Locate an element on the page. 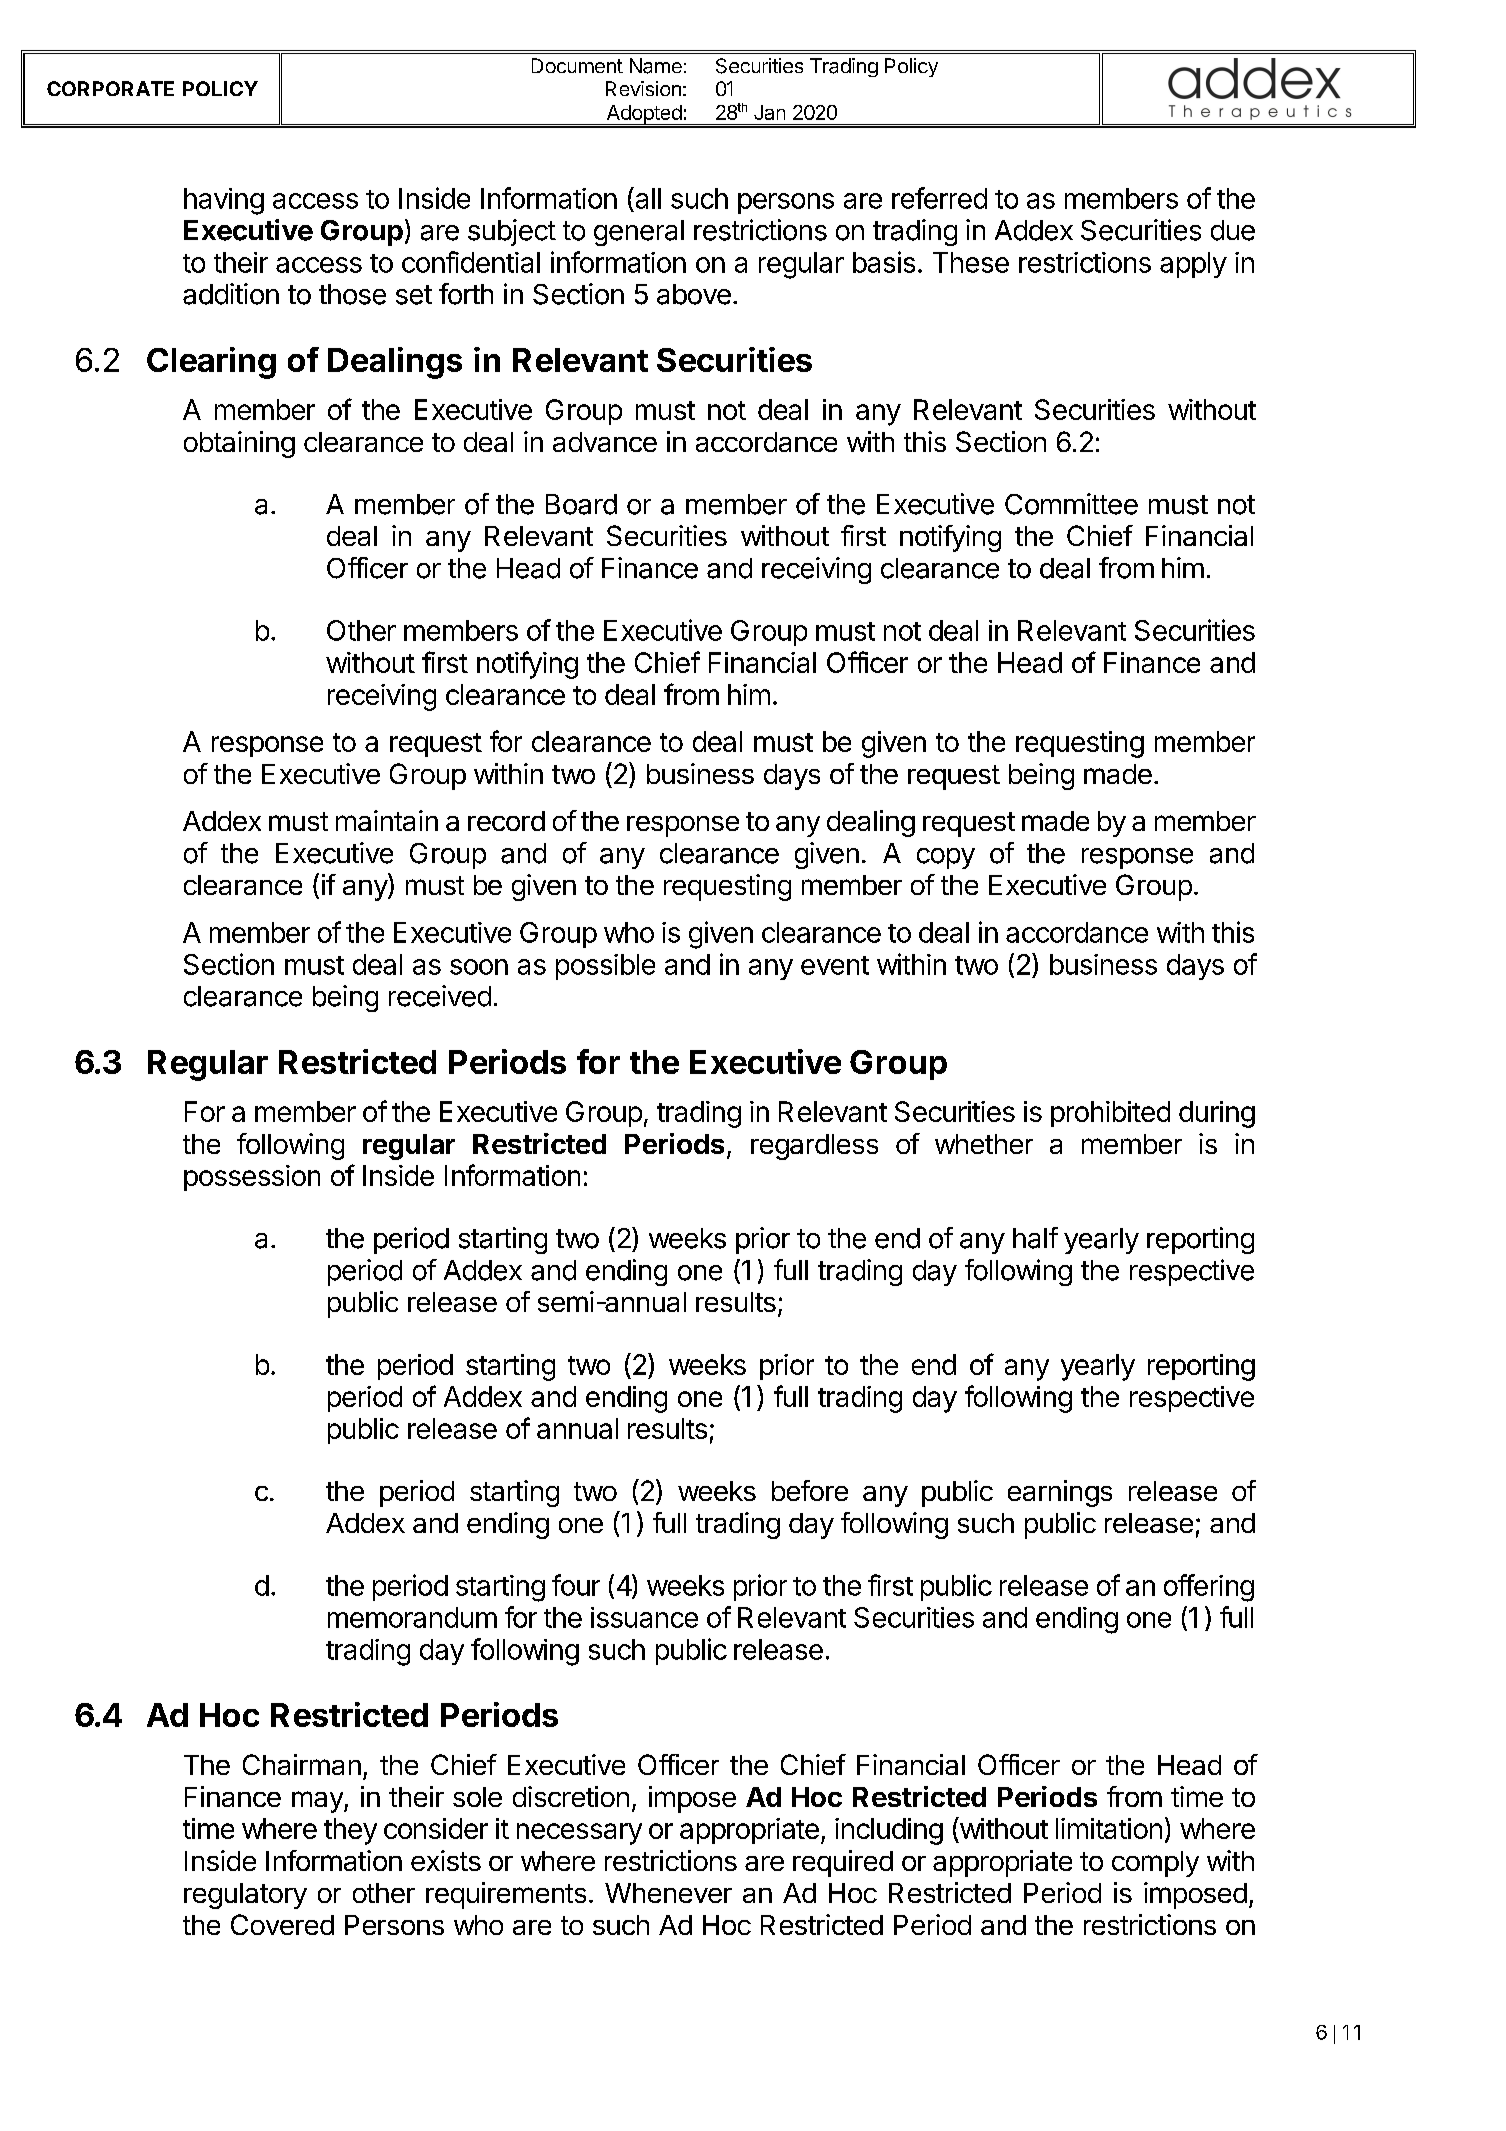 This document has height=2131, width=1506. Whenever is located at coordinates (668, 1893).
